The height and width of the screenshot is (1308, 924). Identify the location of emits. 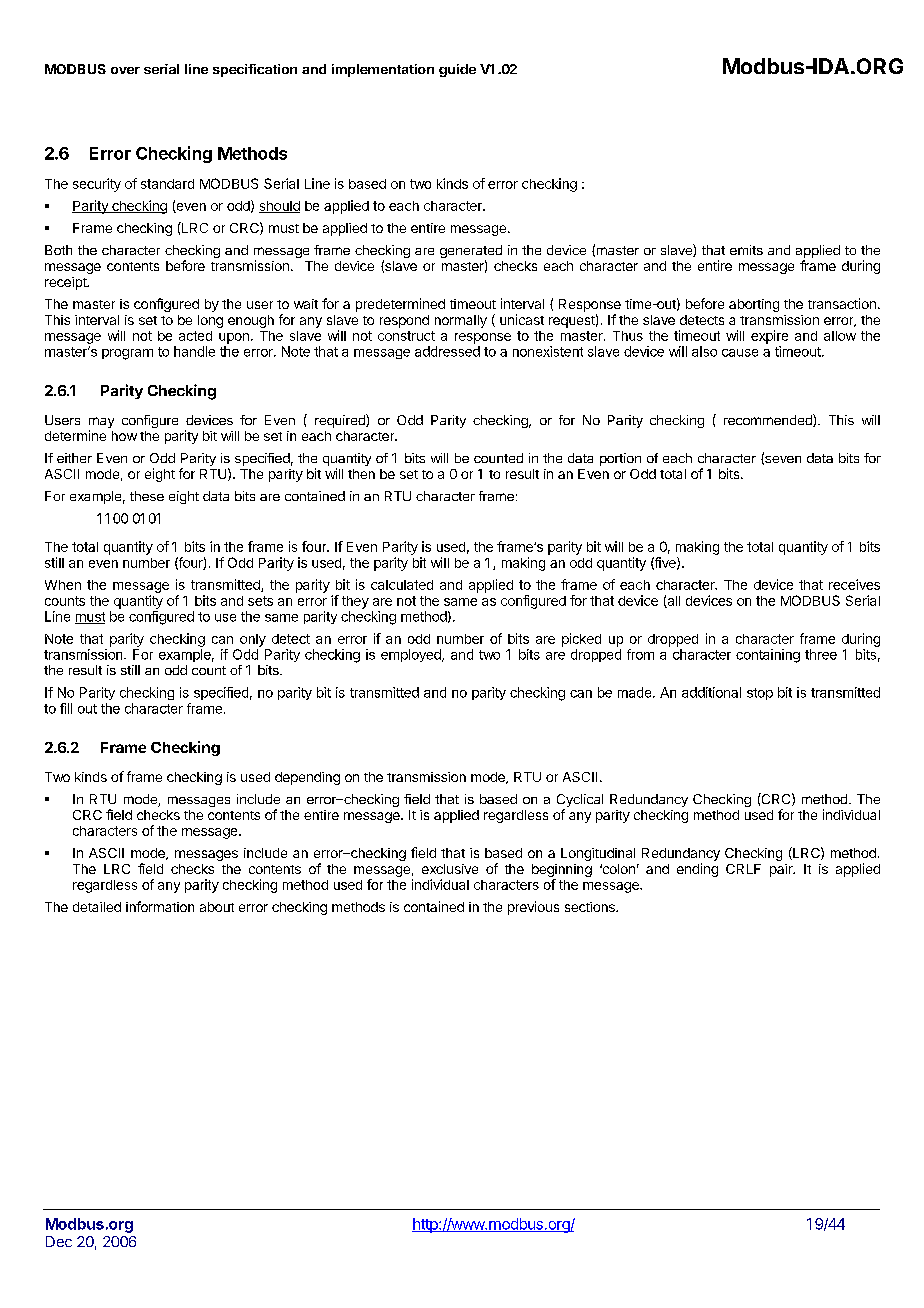
(746, 250).
